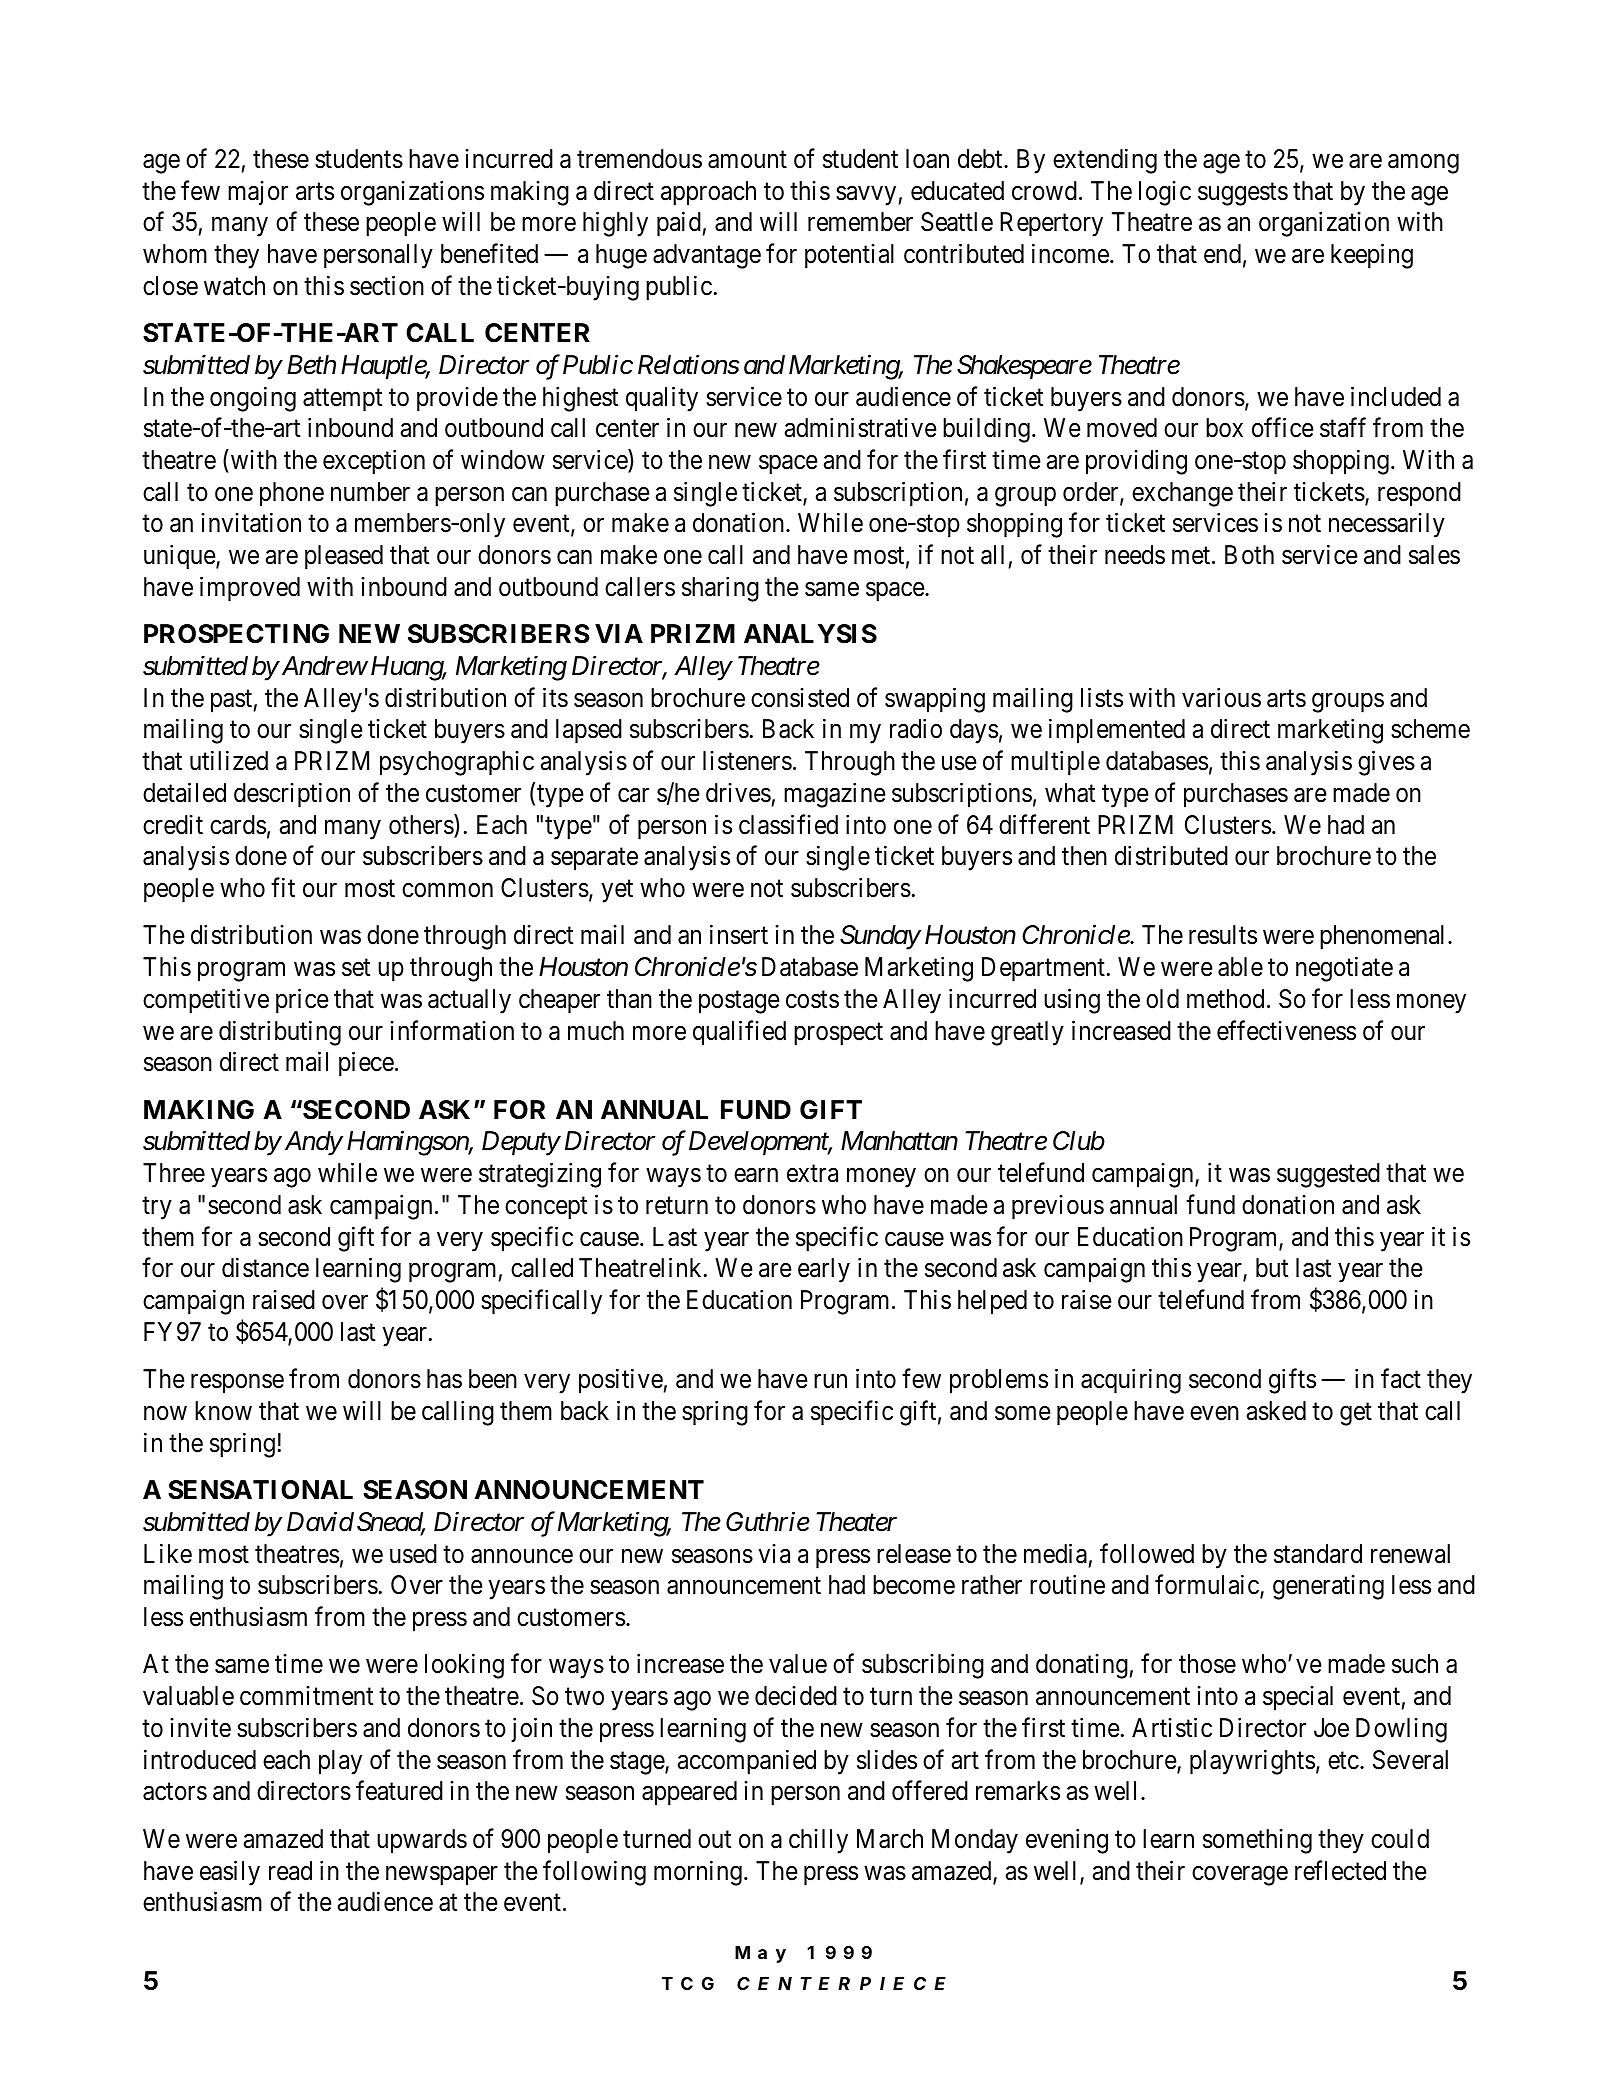 The height and width of the screenshot is (2092, 1616). What do you see at coordinates (800, 698) in the screenshot?
I see `consisted` at bounding box center [800, 698].
